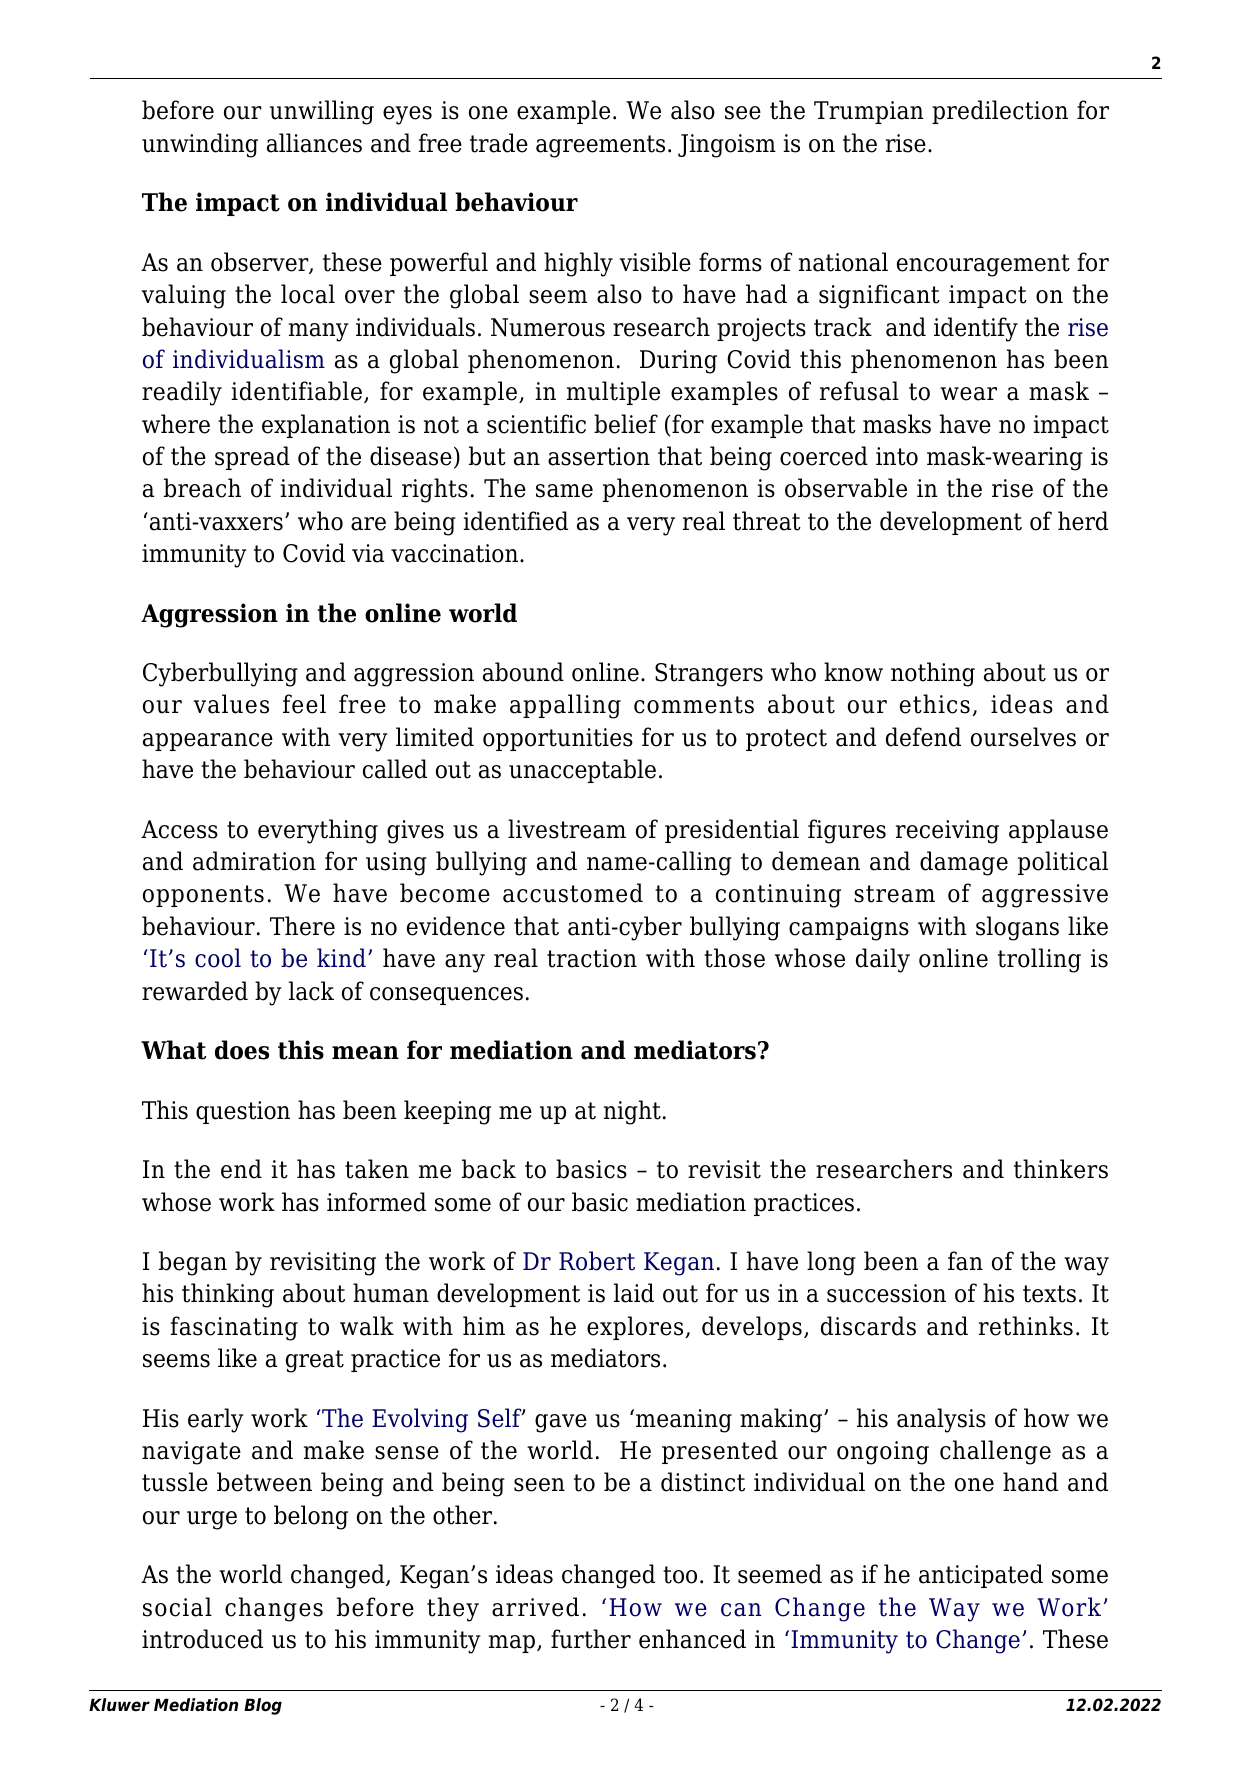 The height and width of the screenshot is (1769, 1251). What do you see at coordinates (208, 742) in the screenshot?
I see `appearance` at bounding box center [208, 742].
